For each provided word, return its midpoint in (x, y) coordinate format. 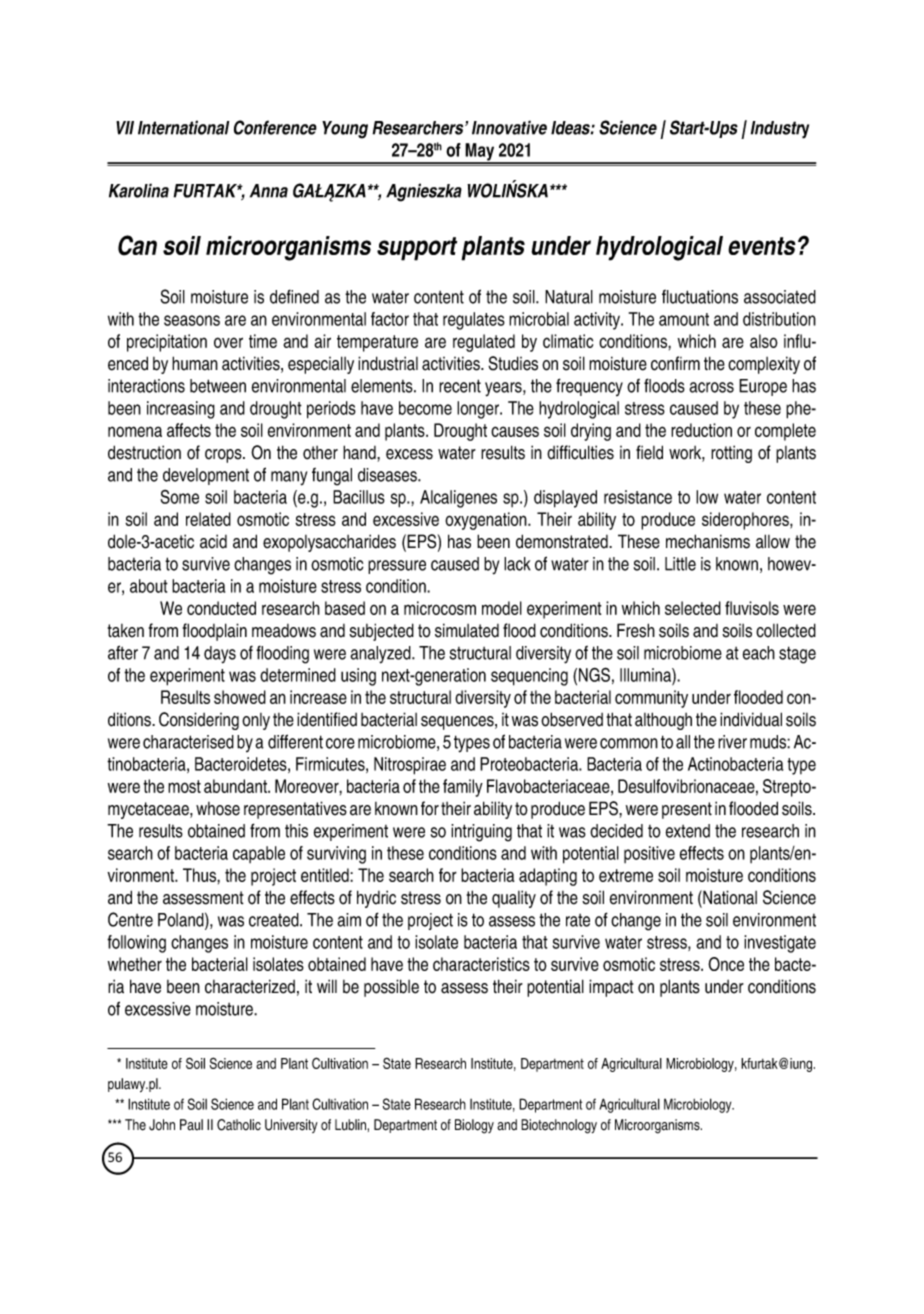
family (463, 788)
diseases (388, 475)
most (184, 786)
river (732, 742)
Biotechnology (559, 1126)
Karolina (139, 190)
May (480, 153)
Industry (780, 130)
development (206, 476)
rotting (731, 454)
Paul (191, 1125)
